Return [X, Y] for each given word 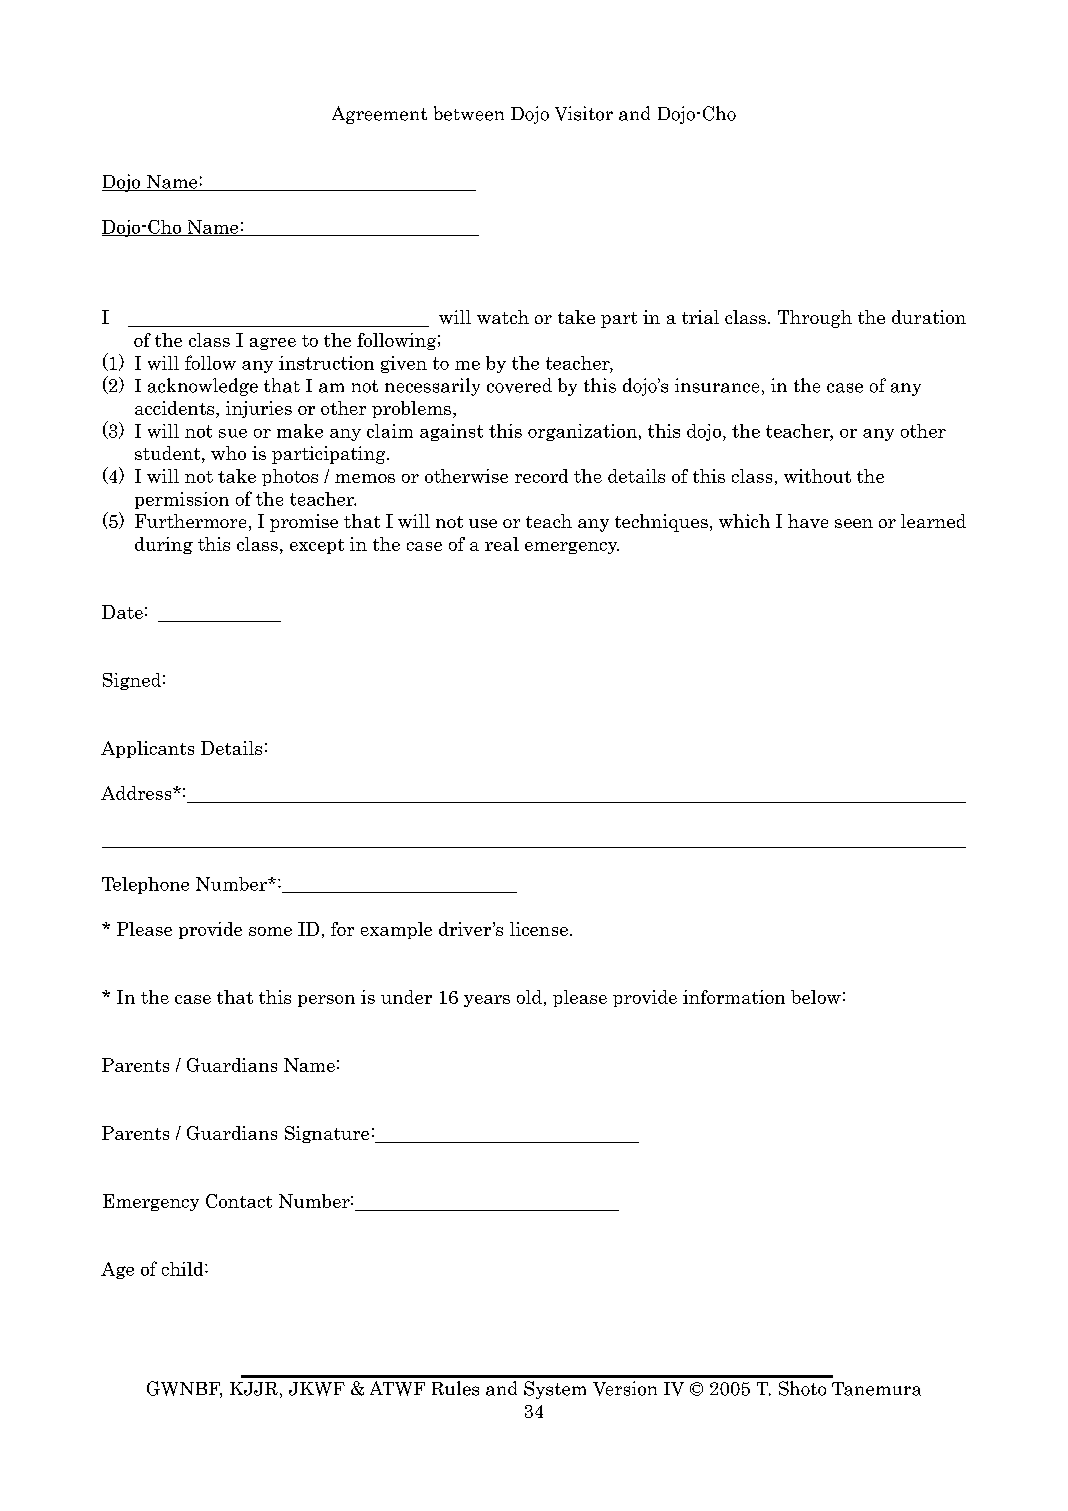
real [502, 544]
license [540, 929]
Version [625, 1388]
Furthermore [190, 521]
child [184, 1269]
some [270, 931]
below [816, 997]
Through [815, 319]
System [555, 1390]
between [469, 113]
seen [854, 523]
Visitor [584, 113]
